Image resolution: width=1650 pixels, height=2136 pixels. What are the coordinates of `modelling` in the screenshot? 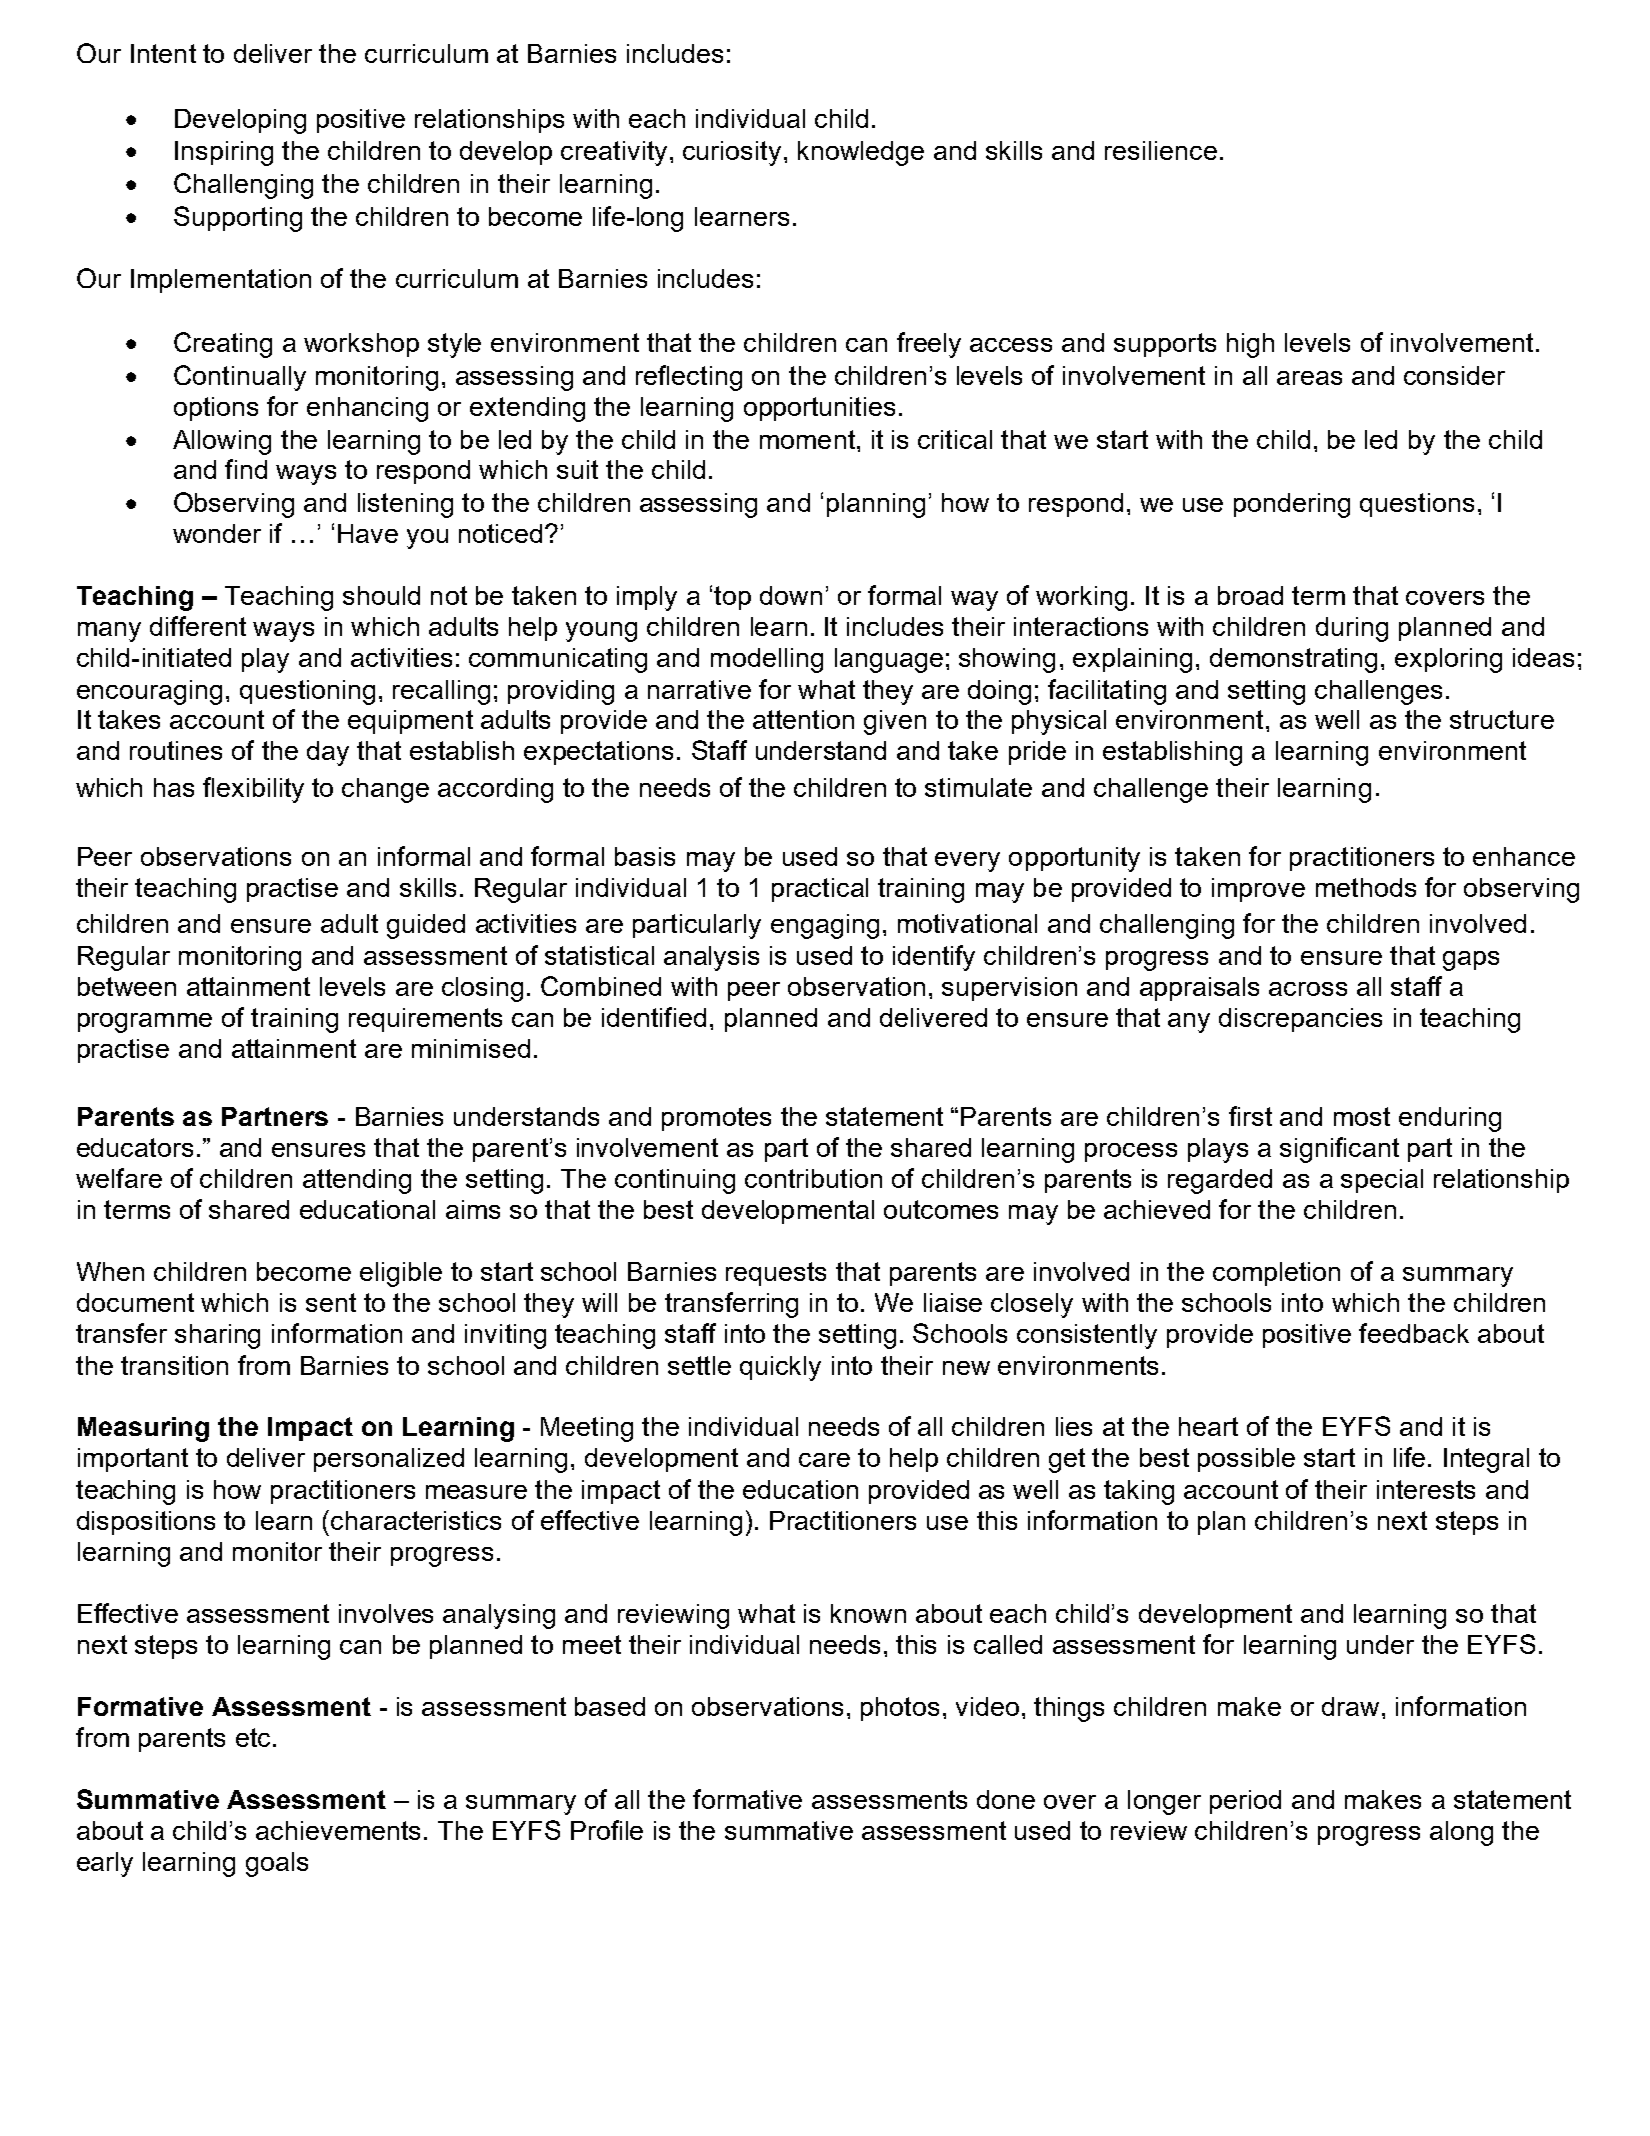 It's located at (767, 660).
